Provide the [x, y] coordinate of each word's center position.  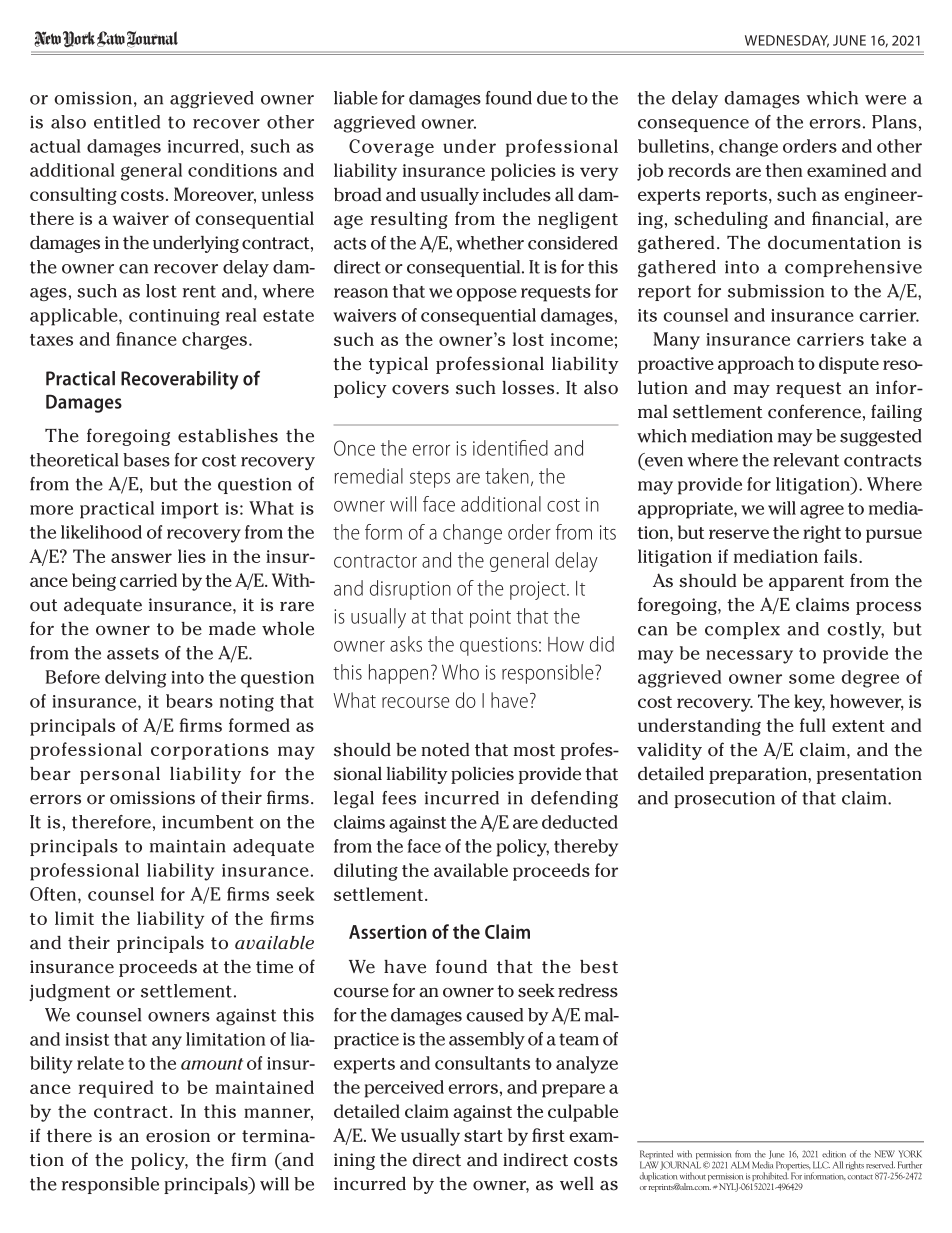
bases [146, 460]
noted [445, 750]
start [483, 1136]
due [552, 98]
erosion [178, 1136]
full [813, 725]
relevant [806, 460]
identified [510, 448]
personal [120, 775]
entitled [127, 122]
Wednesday [787, 41]
